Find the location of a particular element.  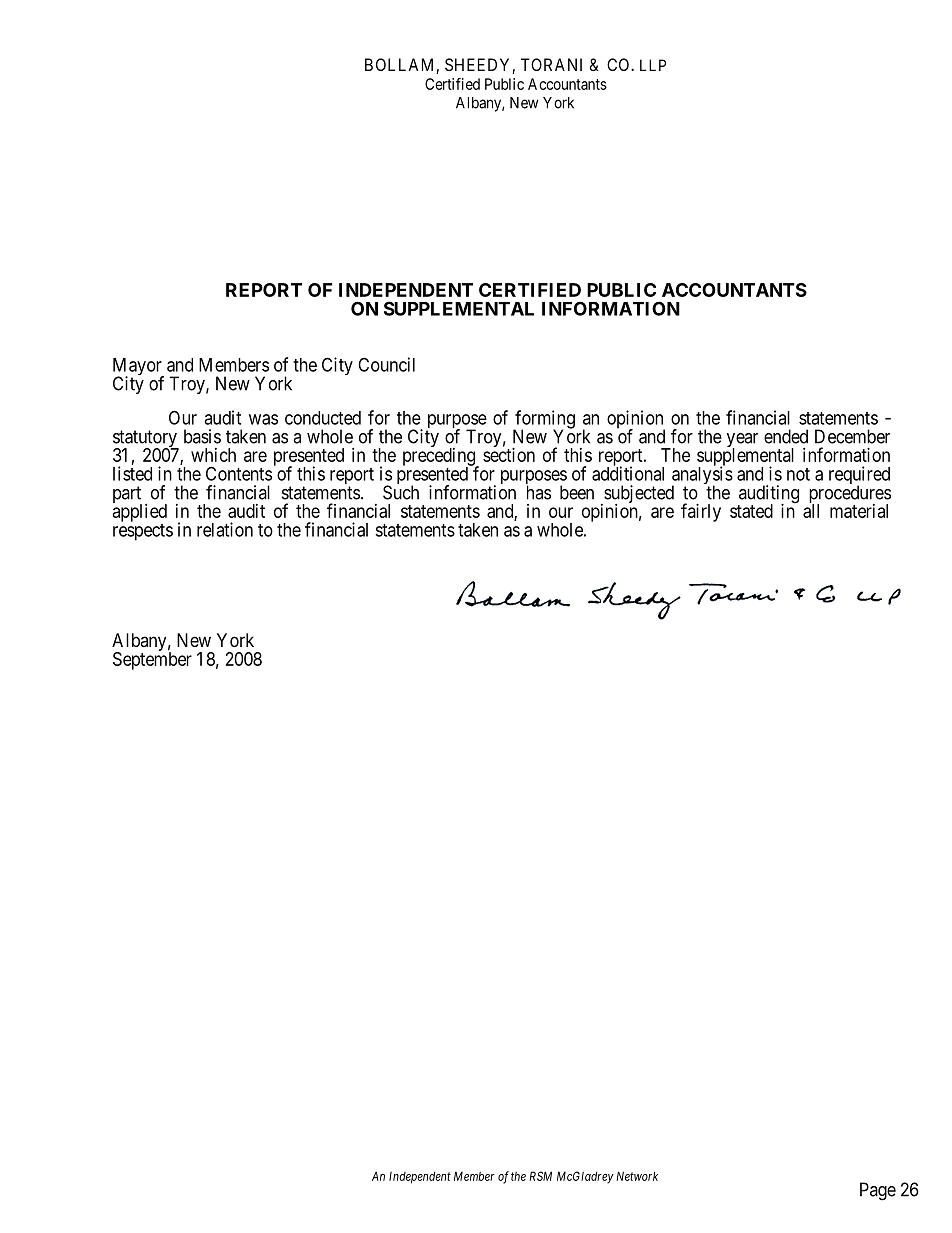

RSM is located at coordinates (540, 1176).
